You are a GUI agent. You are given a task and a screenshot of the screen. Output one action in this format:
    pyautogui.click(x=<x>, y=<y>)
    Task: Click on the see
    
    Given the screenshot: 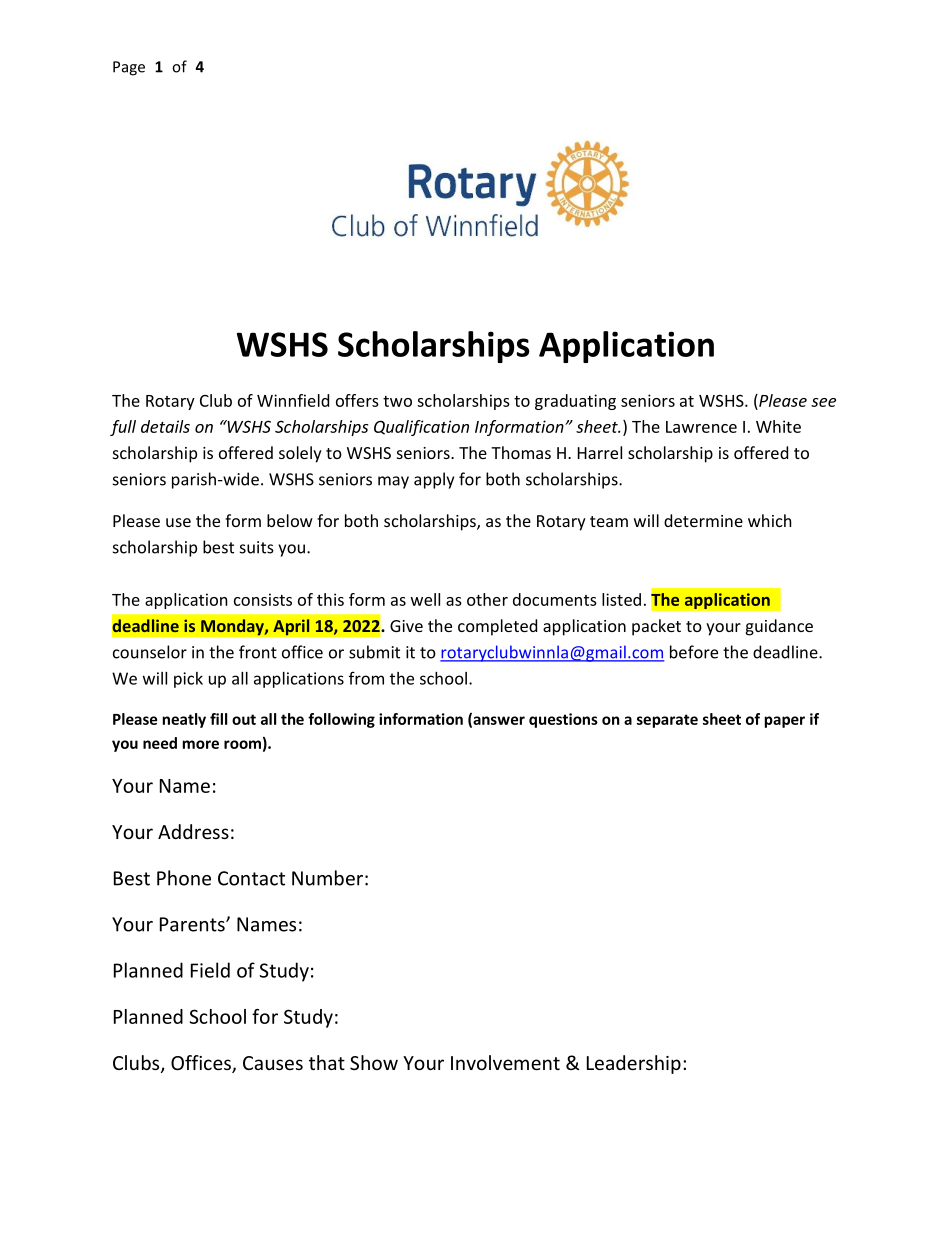 What is the action you would take?
    pyautogui.click(x=823, y=402)
